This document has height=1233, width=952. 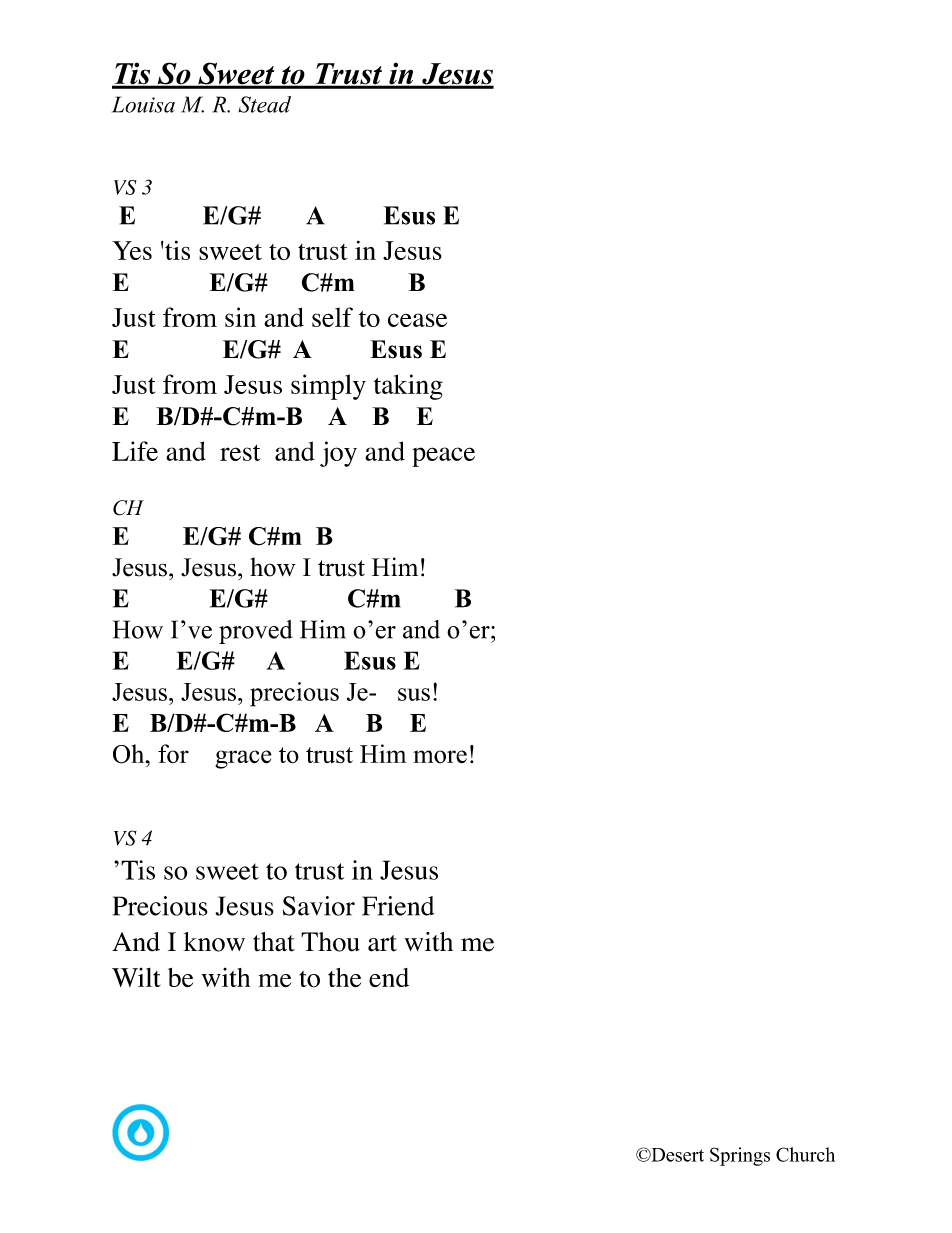 I want to click on proved, so click(x=256, y=632).
